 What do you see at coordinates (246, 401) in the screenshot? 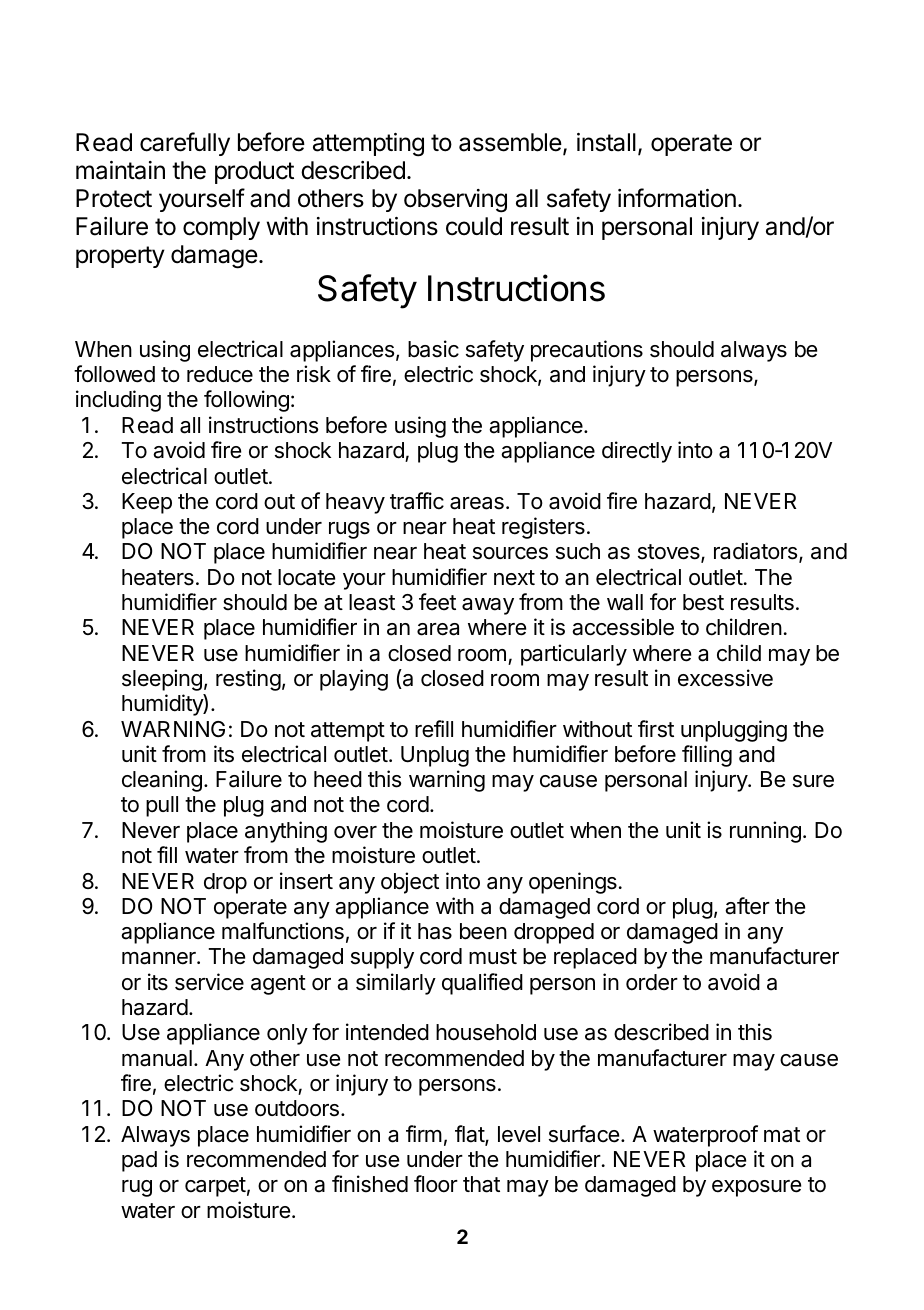
I see `following` at bounding box center [246, 401].
